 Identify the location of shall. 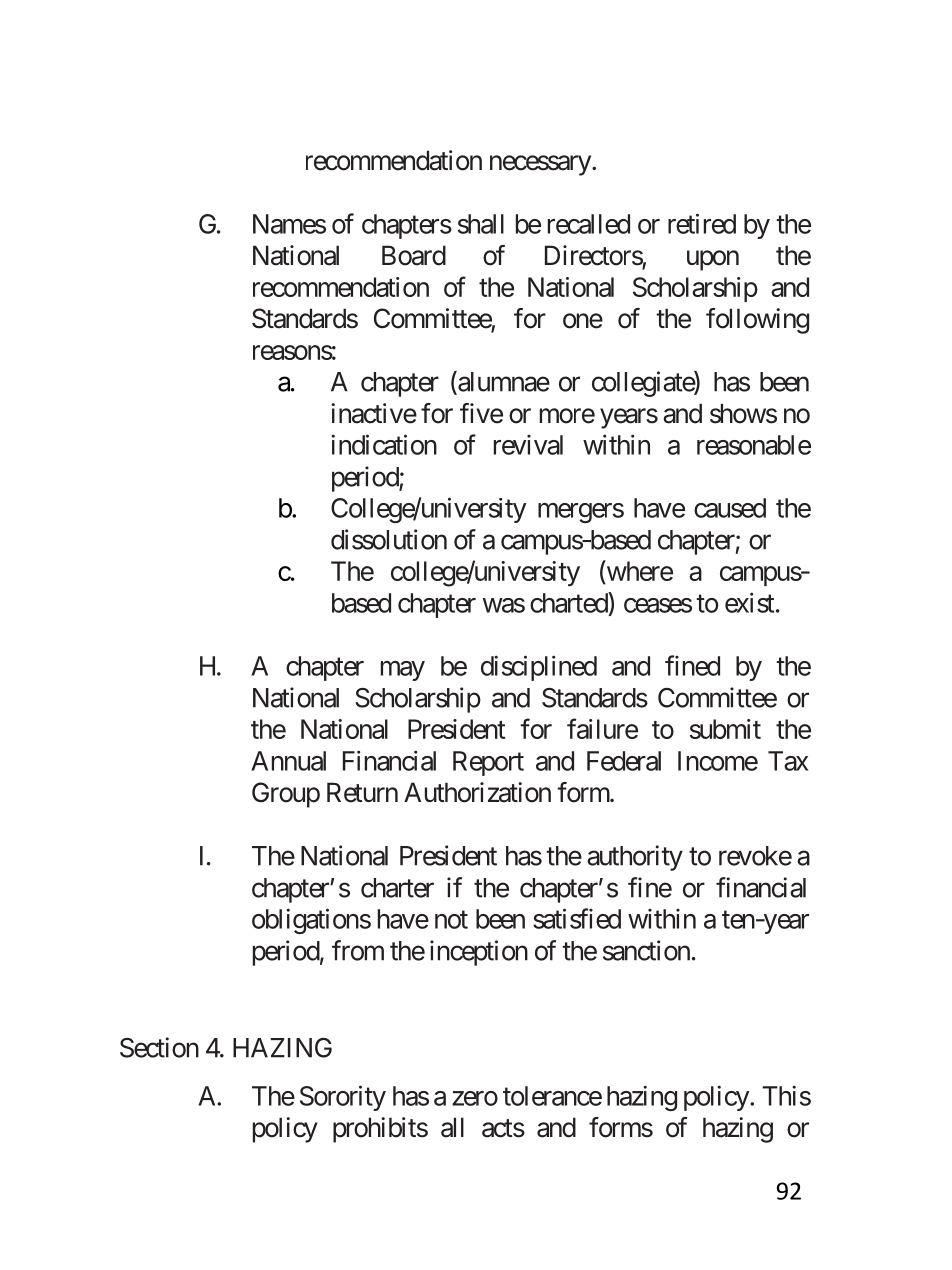
(481, 224).
